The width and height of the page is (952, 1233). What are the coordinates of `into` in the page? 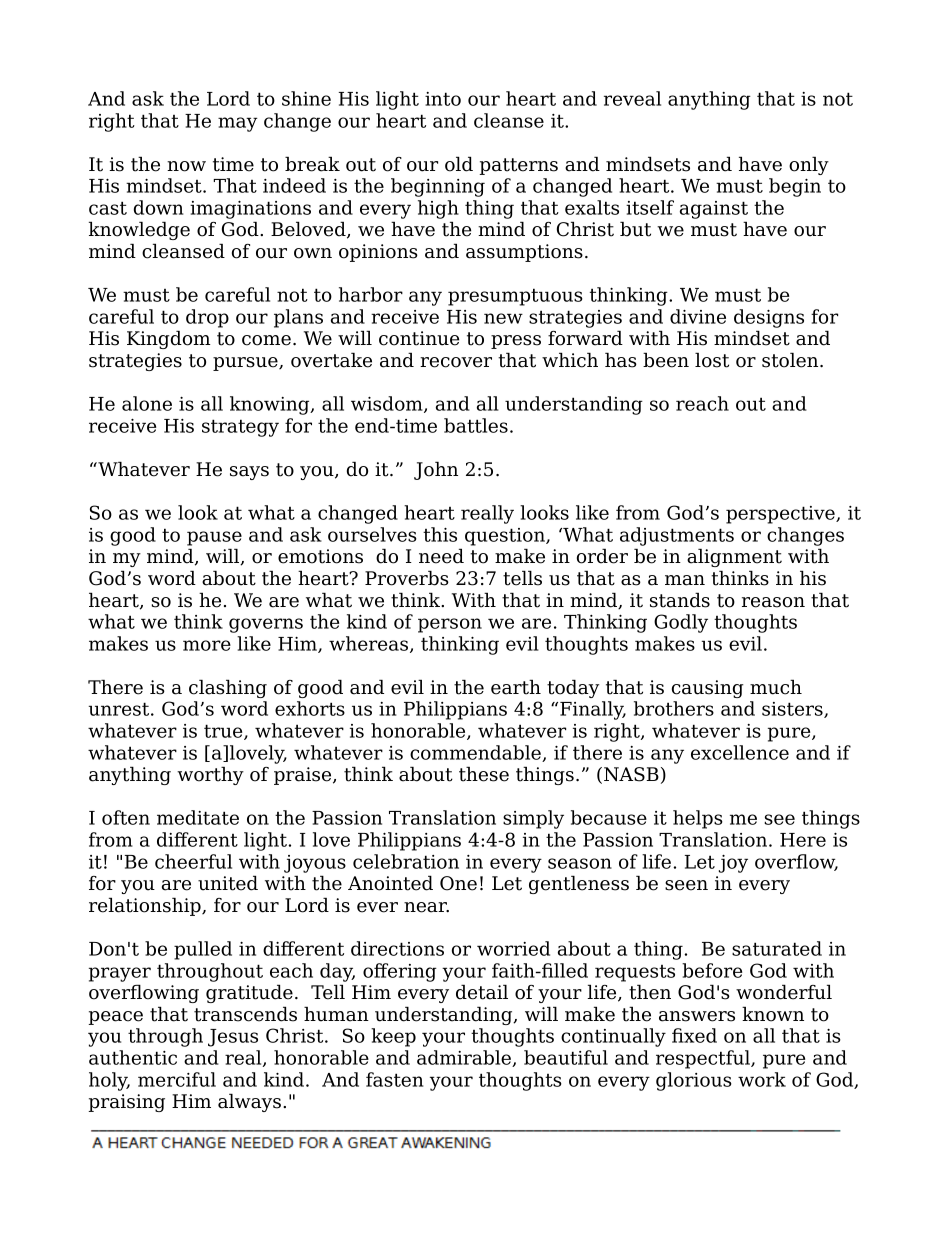 It's located at (443, 99).
